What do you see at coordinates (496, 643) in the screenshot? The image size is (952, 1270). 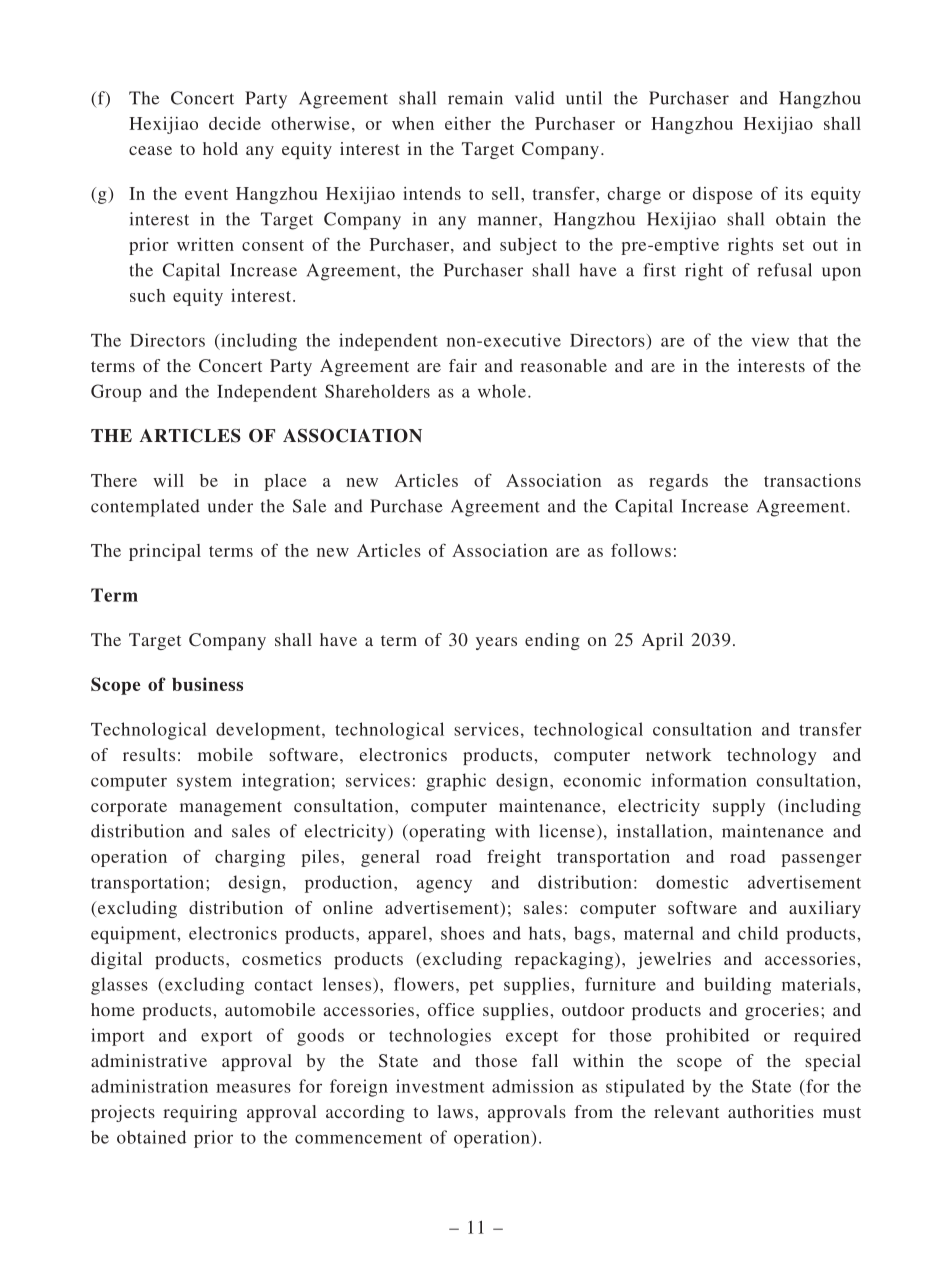 I see `years` at bounding box center [496, 643].
